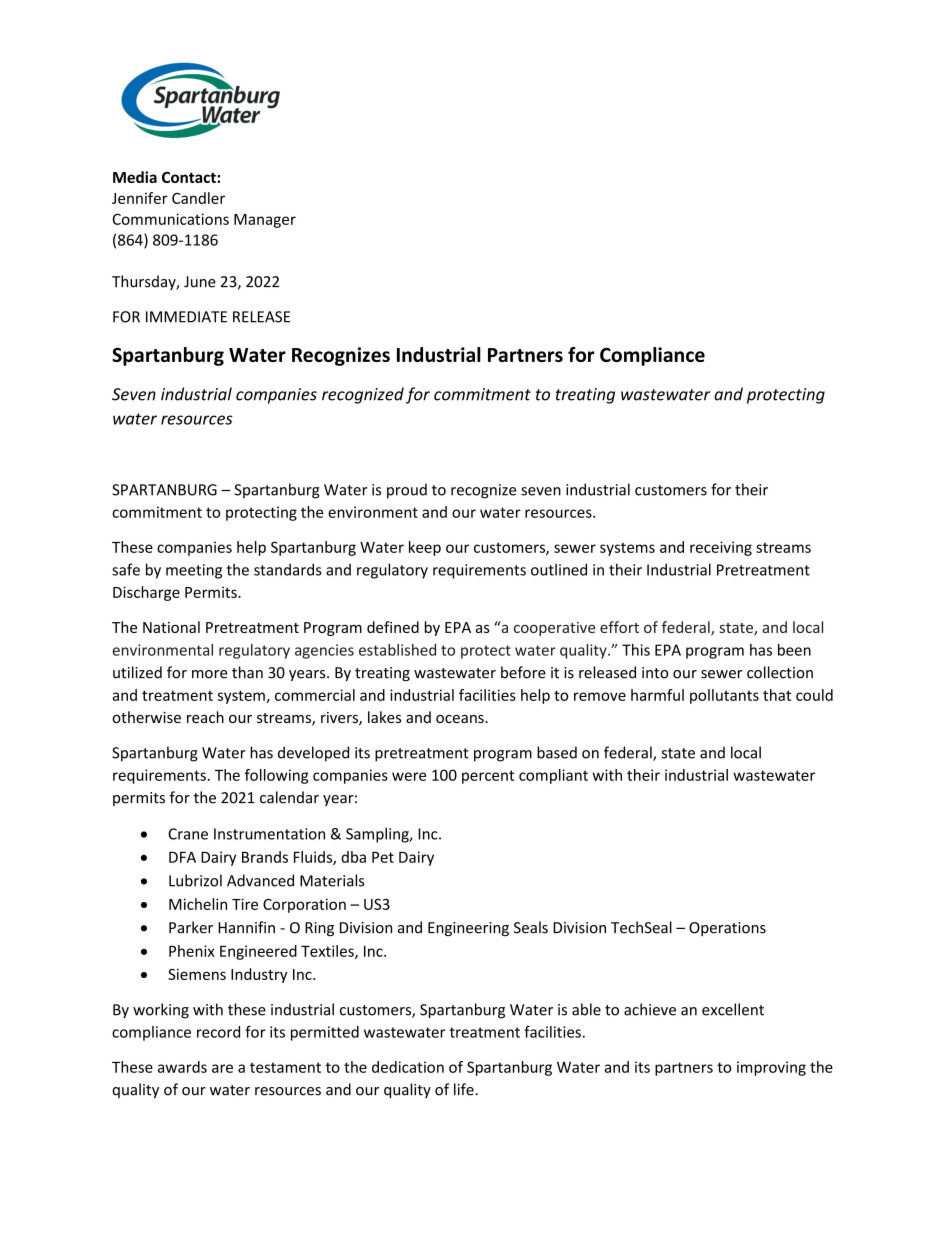  Describe the element at coordinates (265, 221) in the image. I see `Manager` at that location.
